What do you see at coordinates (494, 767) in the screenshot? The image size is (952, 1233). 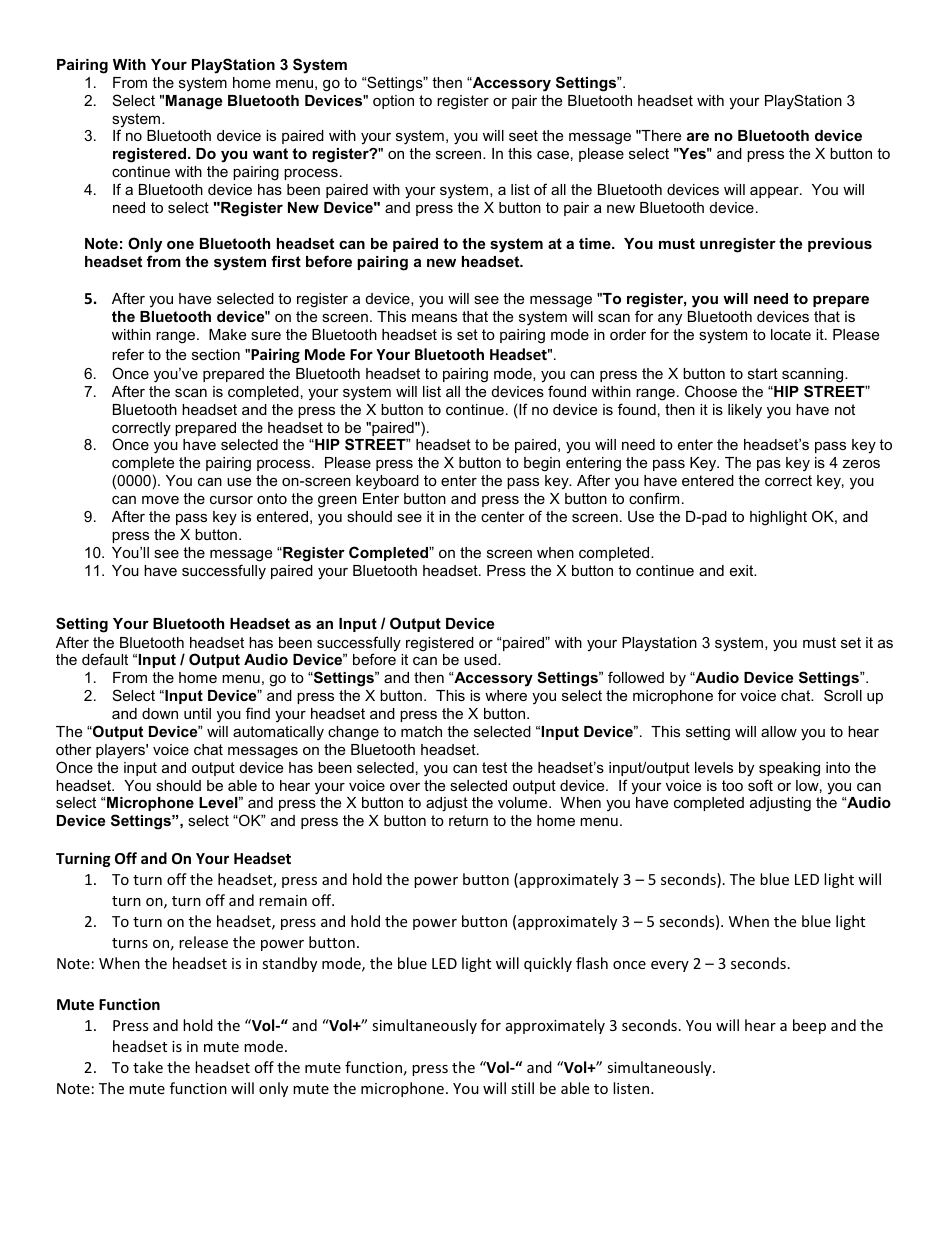 I see `test` at bounding box center [494, 767].
